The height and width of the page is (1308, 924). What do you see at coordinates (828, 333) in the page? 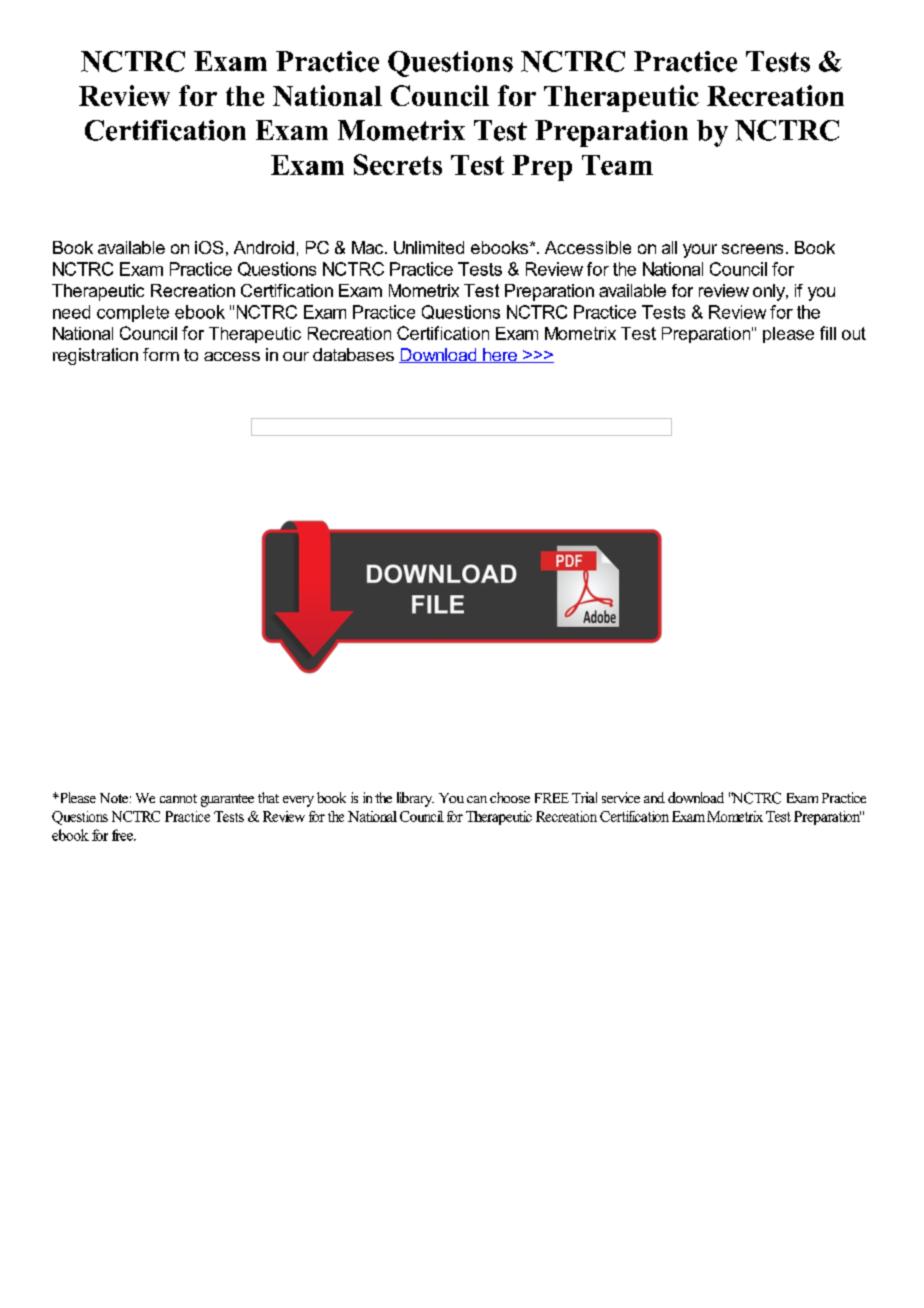
I see `fill` at bounding box center [828, 333].
